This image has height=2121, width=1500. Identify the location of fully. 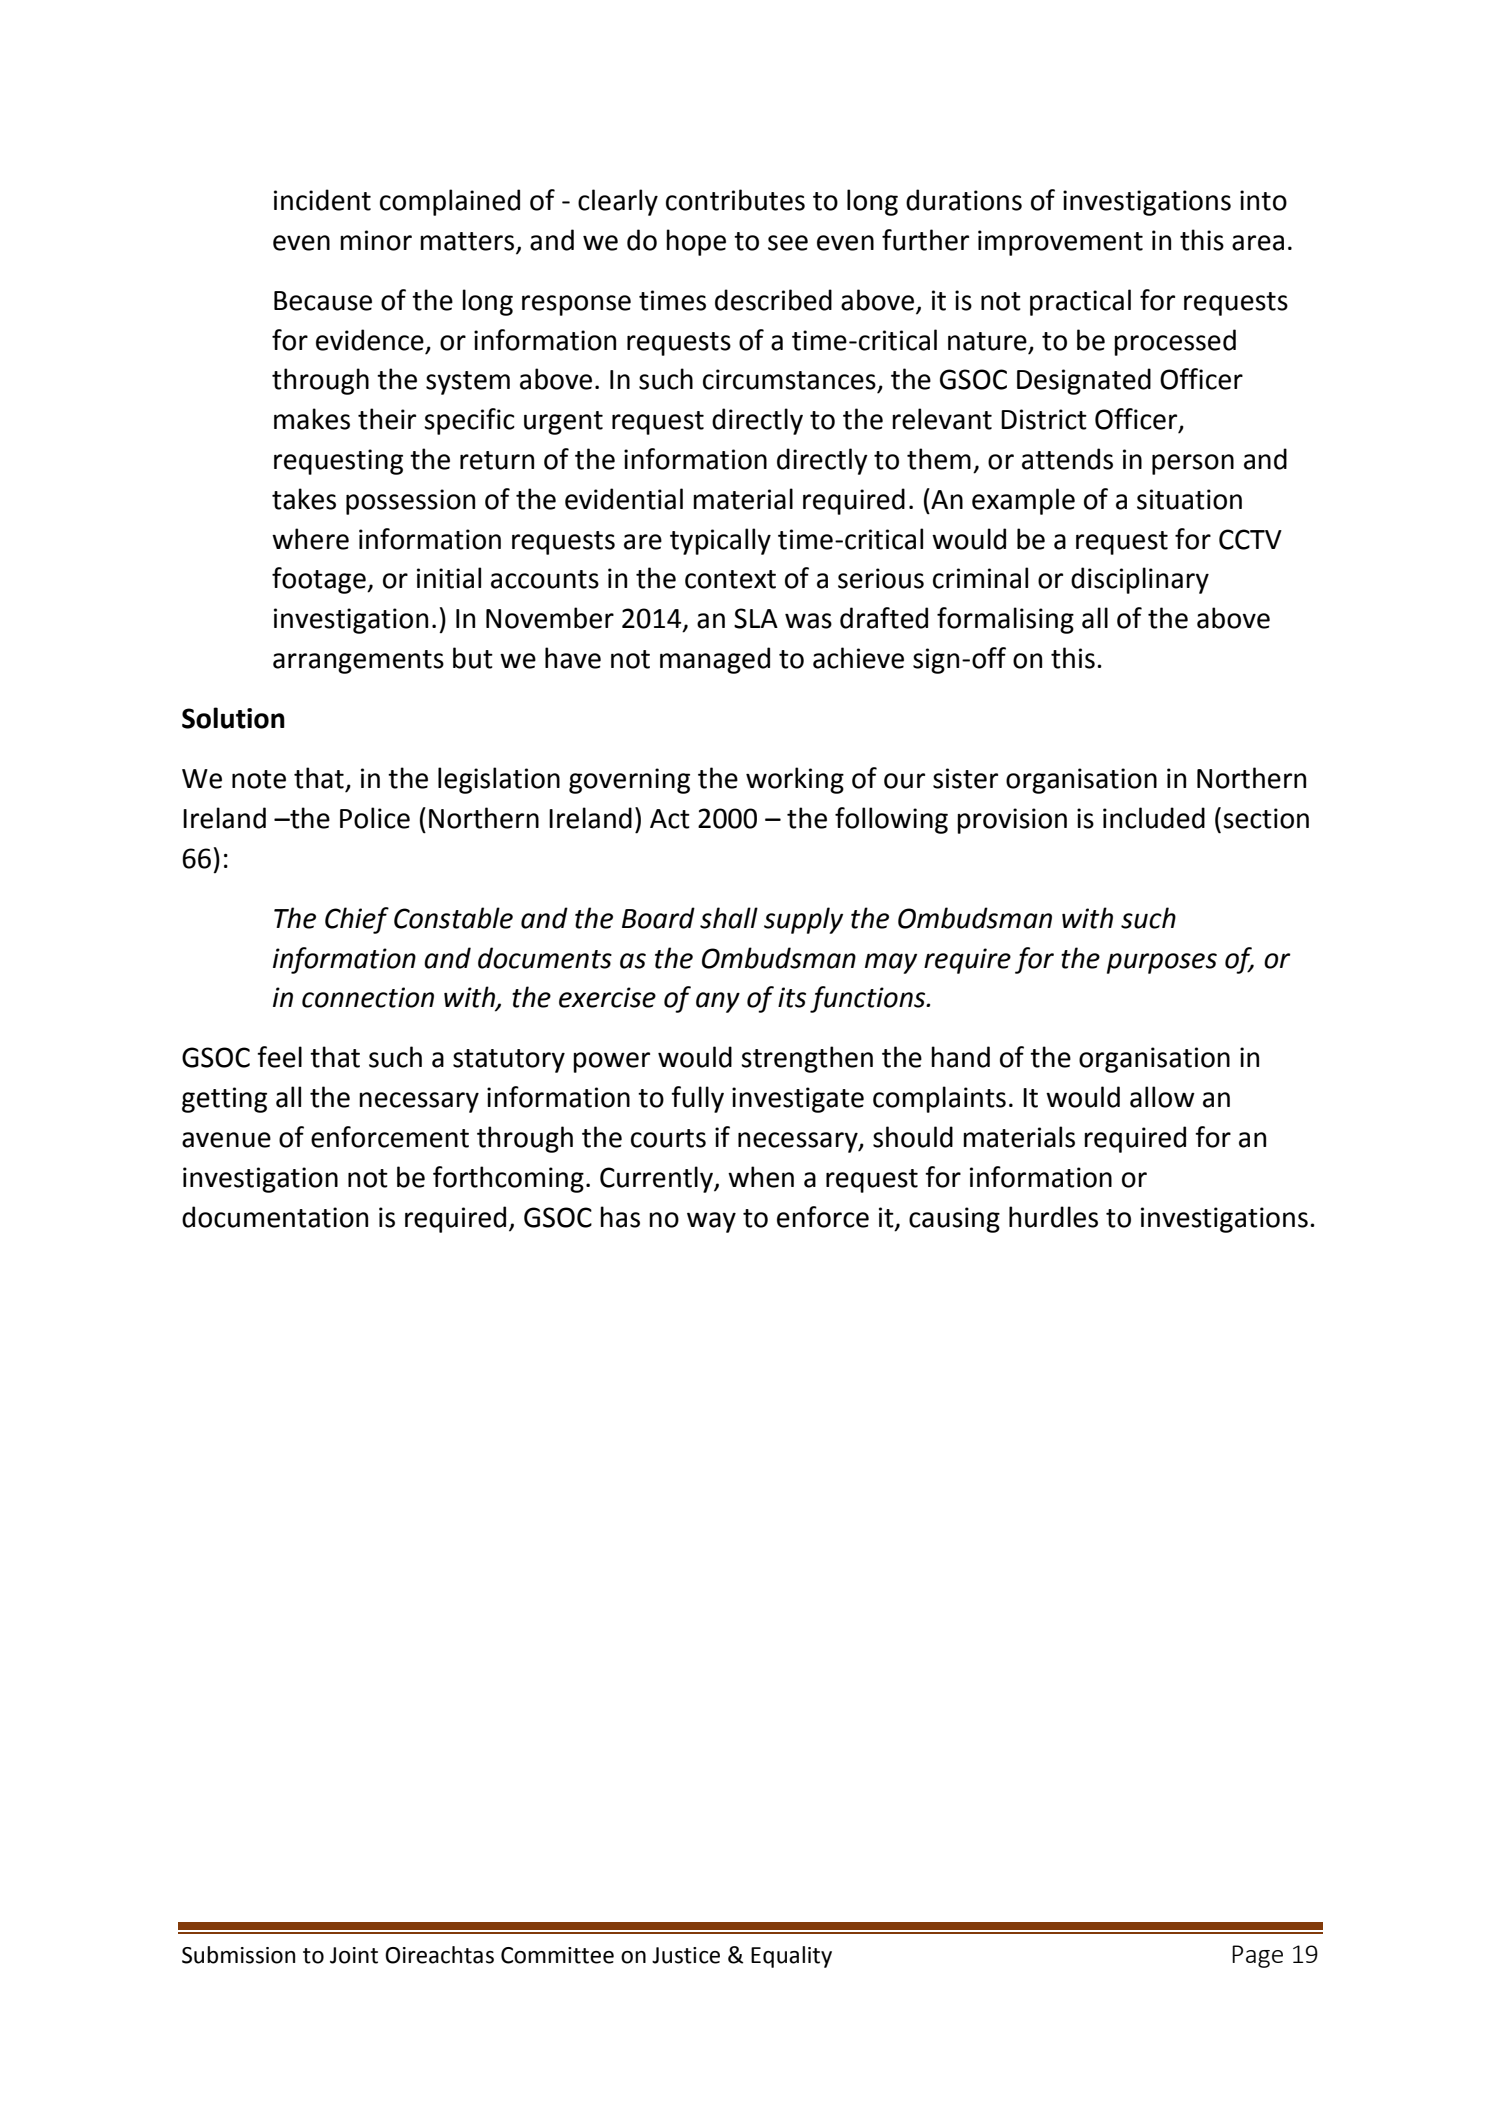
(697, 1099).
